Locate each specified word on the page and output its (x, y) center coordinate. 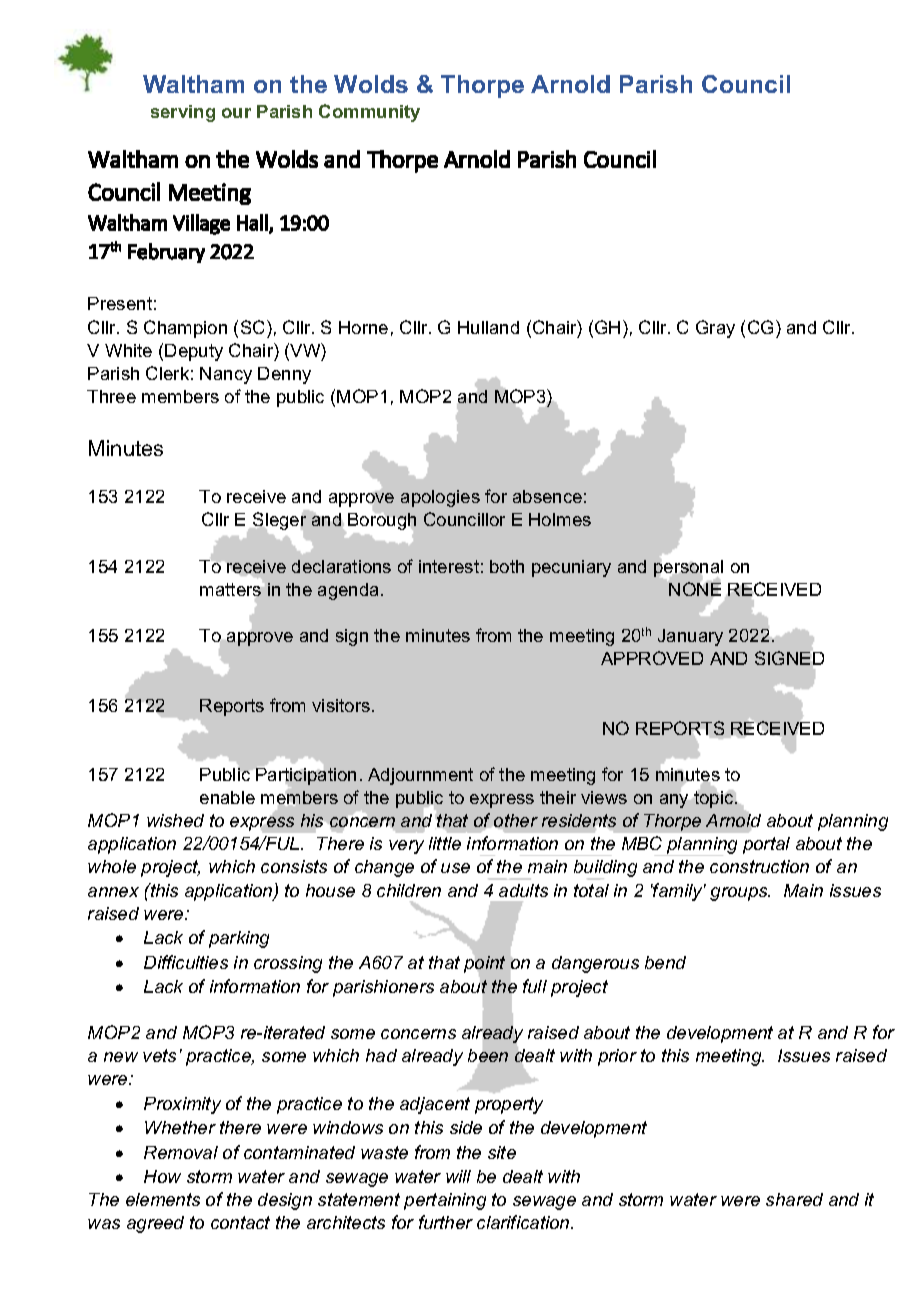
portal (766, 845)
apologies (440, 498)
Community (369, 113)
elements (163, 1199)
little (445, 843)
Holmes (560, 519)
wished (175, 820)
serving (183, 113)
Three (111, 396)
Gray (715, 329)
